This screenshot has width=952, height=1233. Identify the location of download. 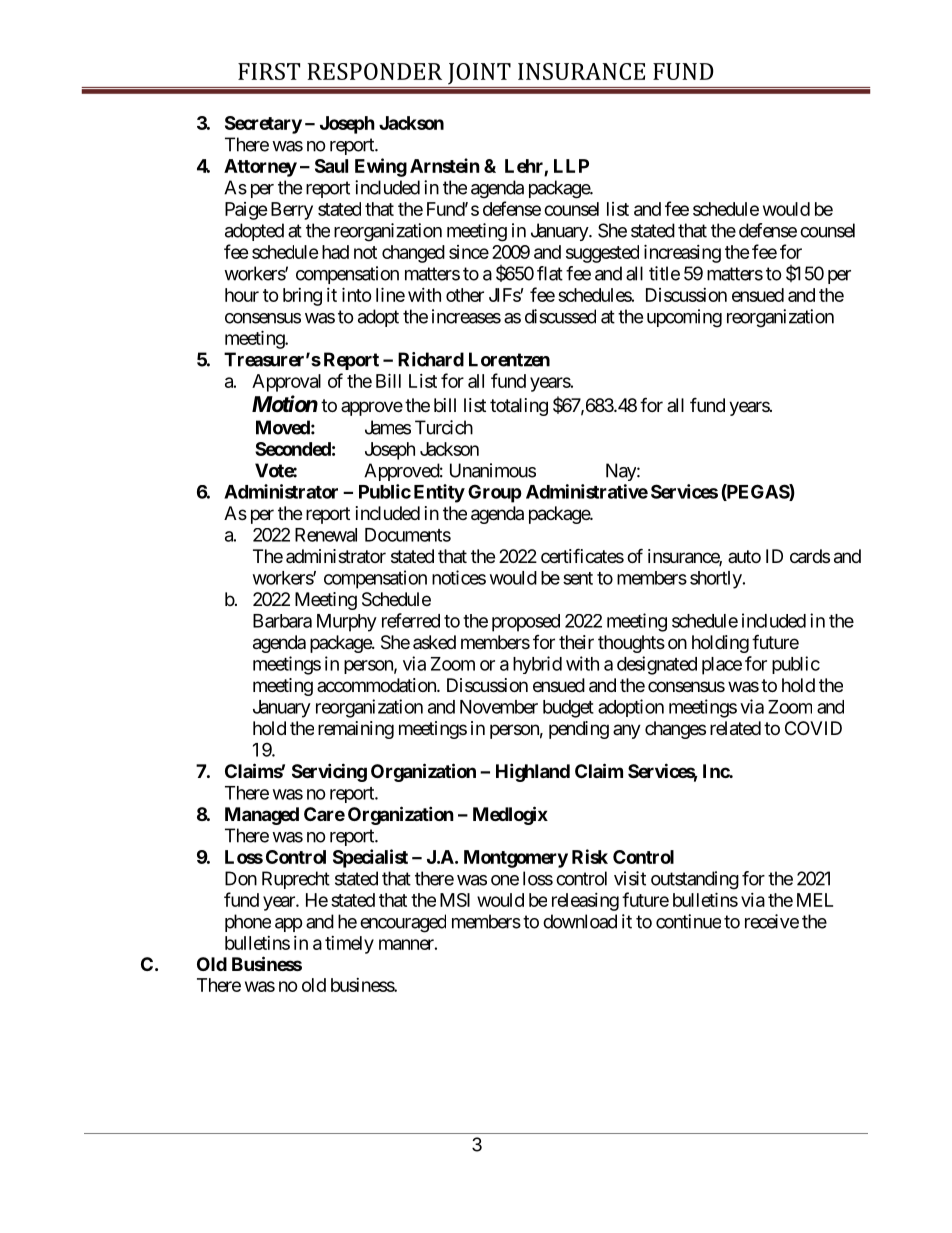
(580, 921).
